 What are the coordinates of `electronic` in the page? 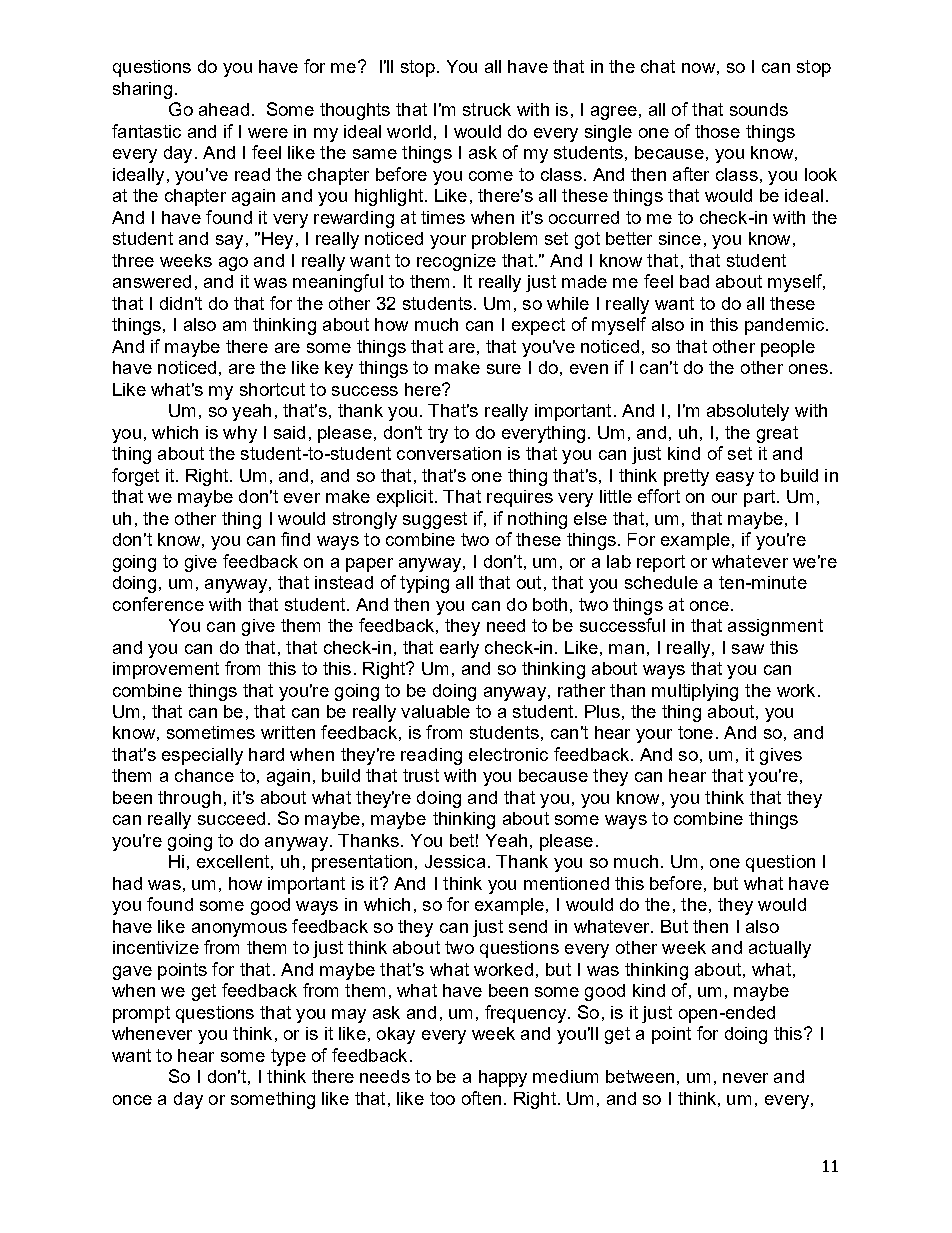 It's located at (508, 754).
